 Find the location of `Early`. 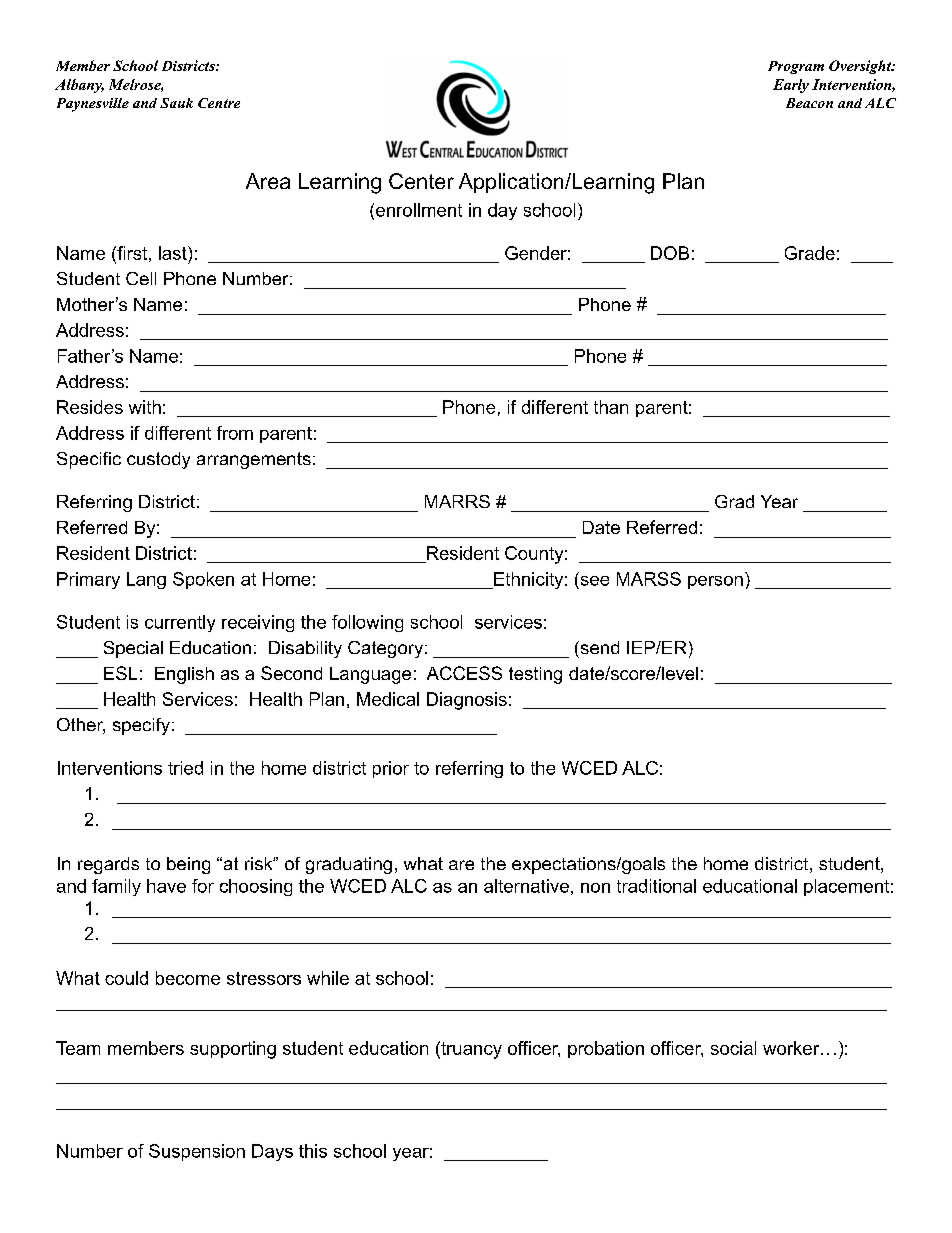

Early is located at coordinates (791, 86).
